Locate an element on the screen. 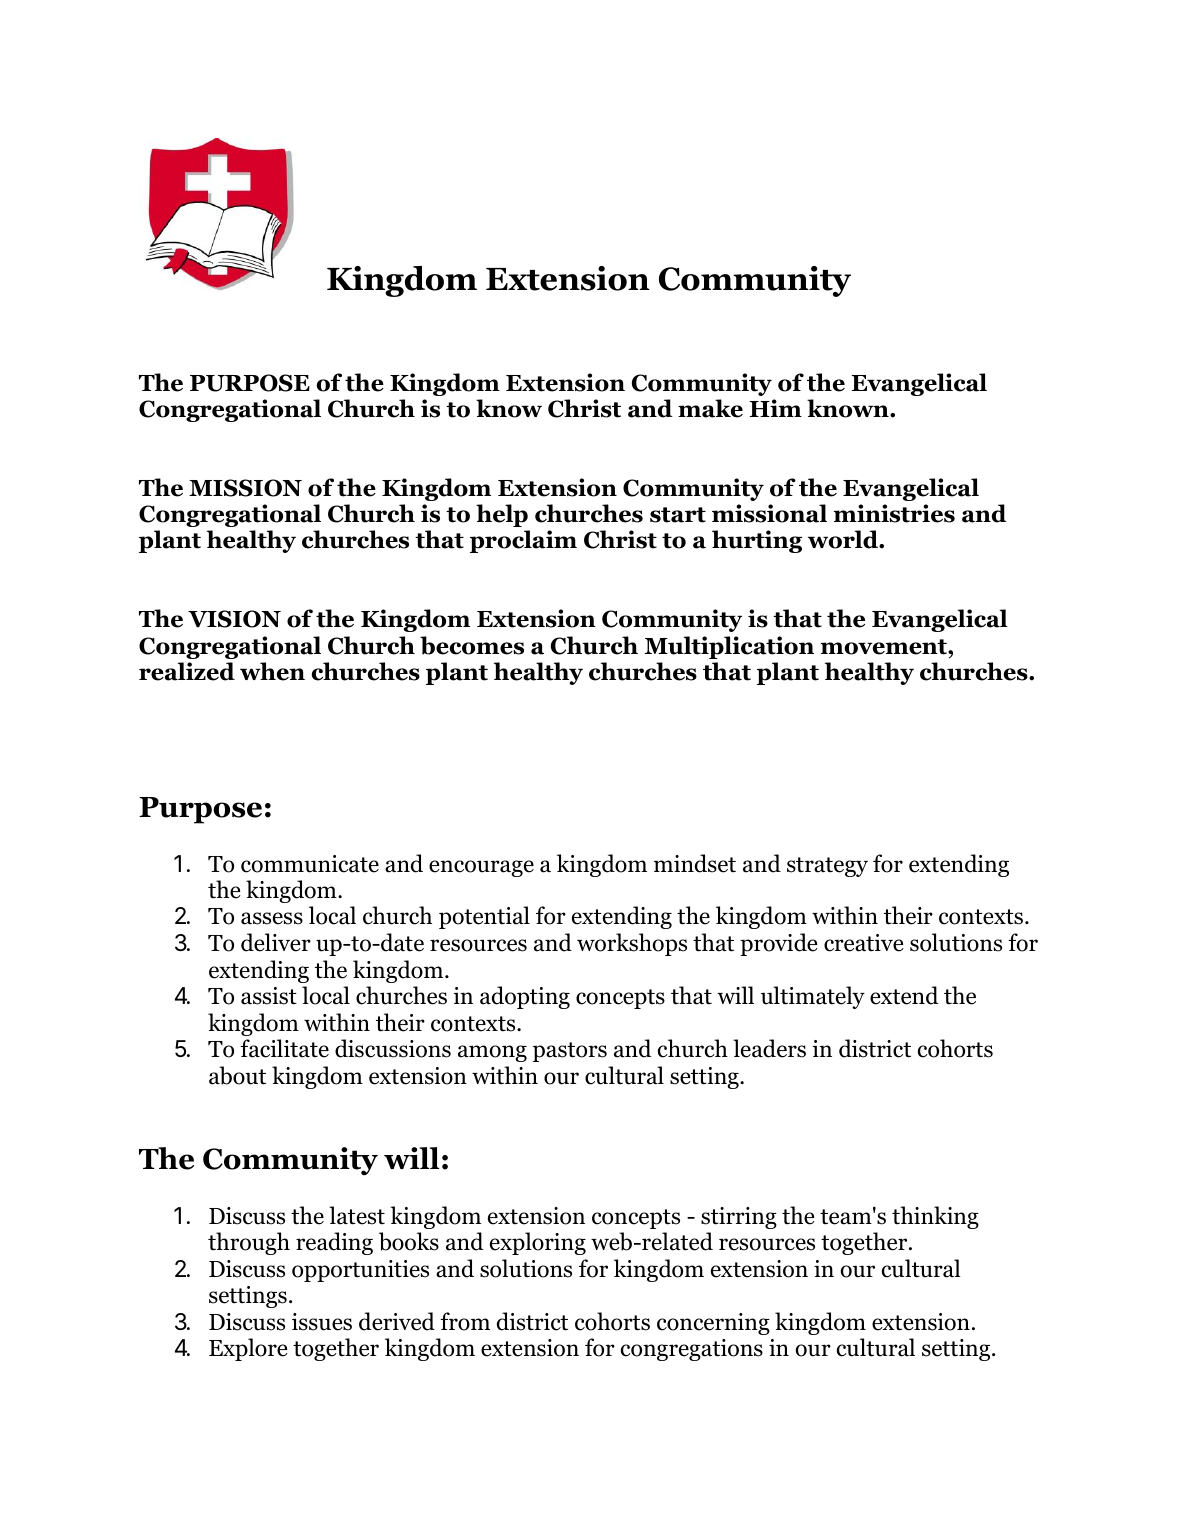  issues is located at coordinates (322, 1322).
